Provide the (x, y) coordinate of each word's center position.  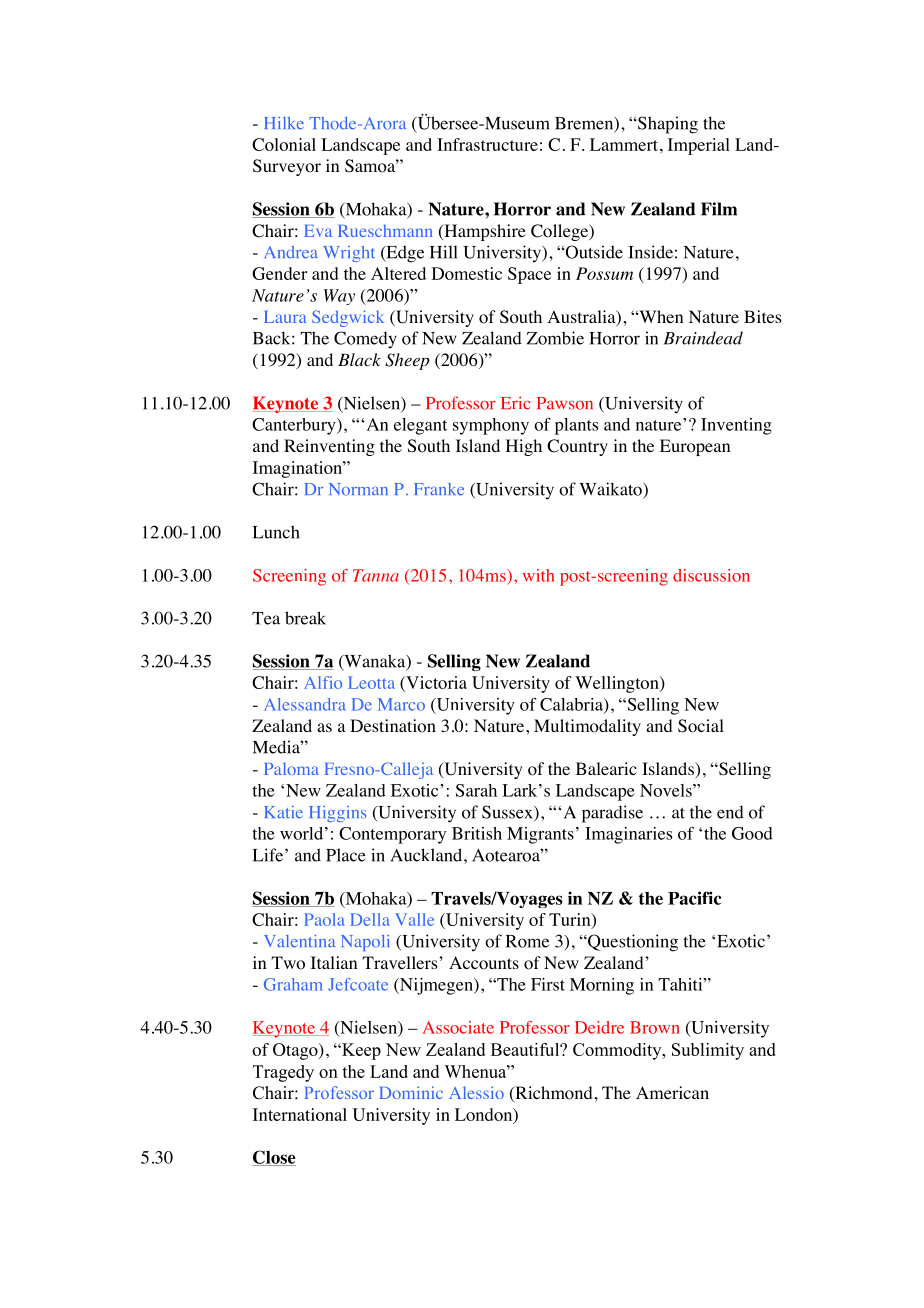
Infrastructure (487, 144)
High (524, 447)
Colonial (284, 144)
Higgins (337, 814)
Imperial (699, 146)
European (695, 447)
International (300, 1114)
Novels (667, 790)
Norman (358, 489)
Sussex (508, 813)
